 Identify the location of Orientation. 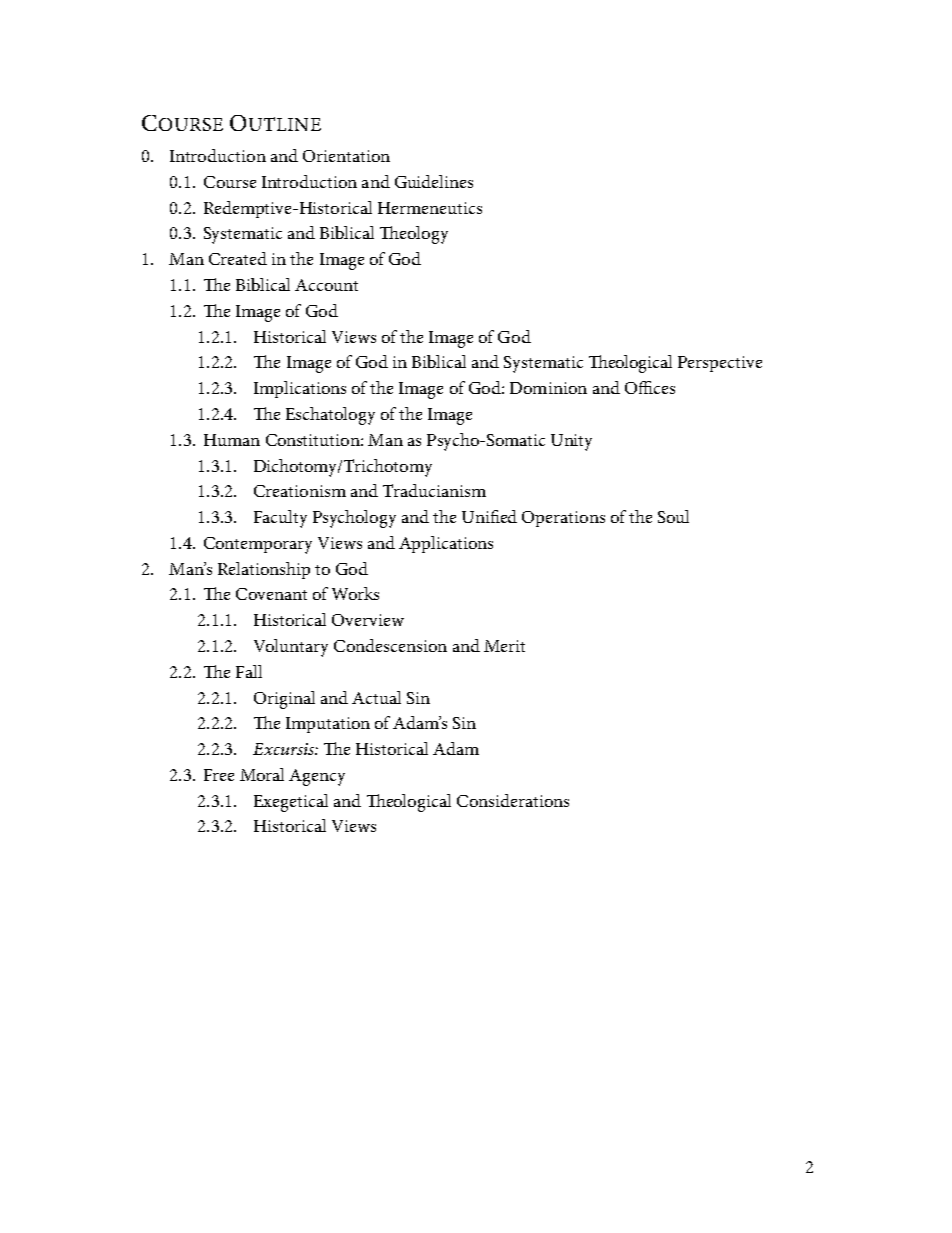
(346, 156).
